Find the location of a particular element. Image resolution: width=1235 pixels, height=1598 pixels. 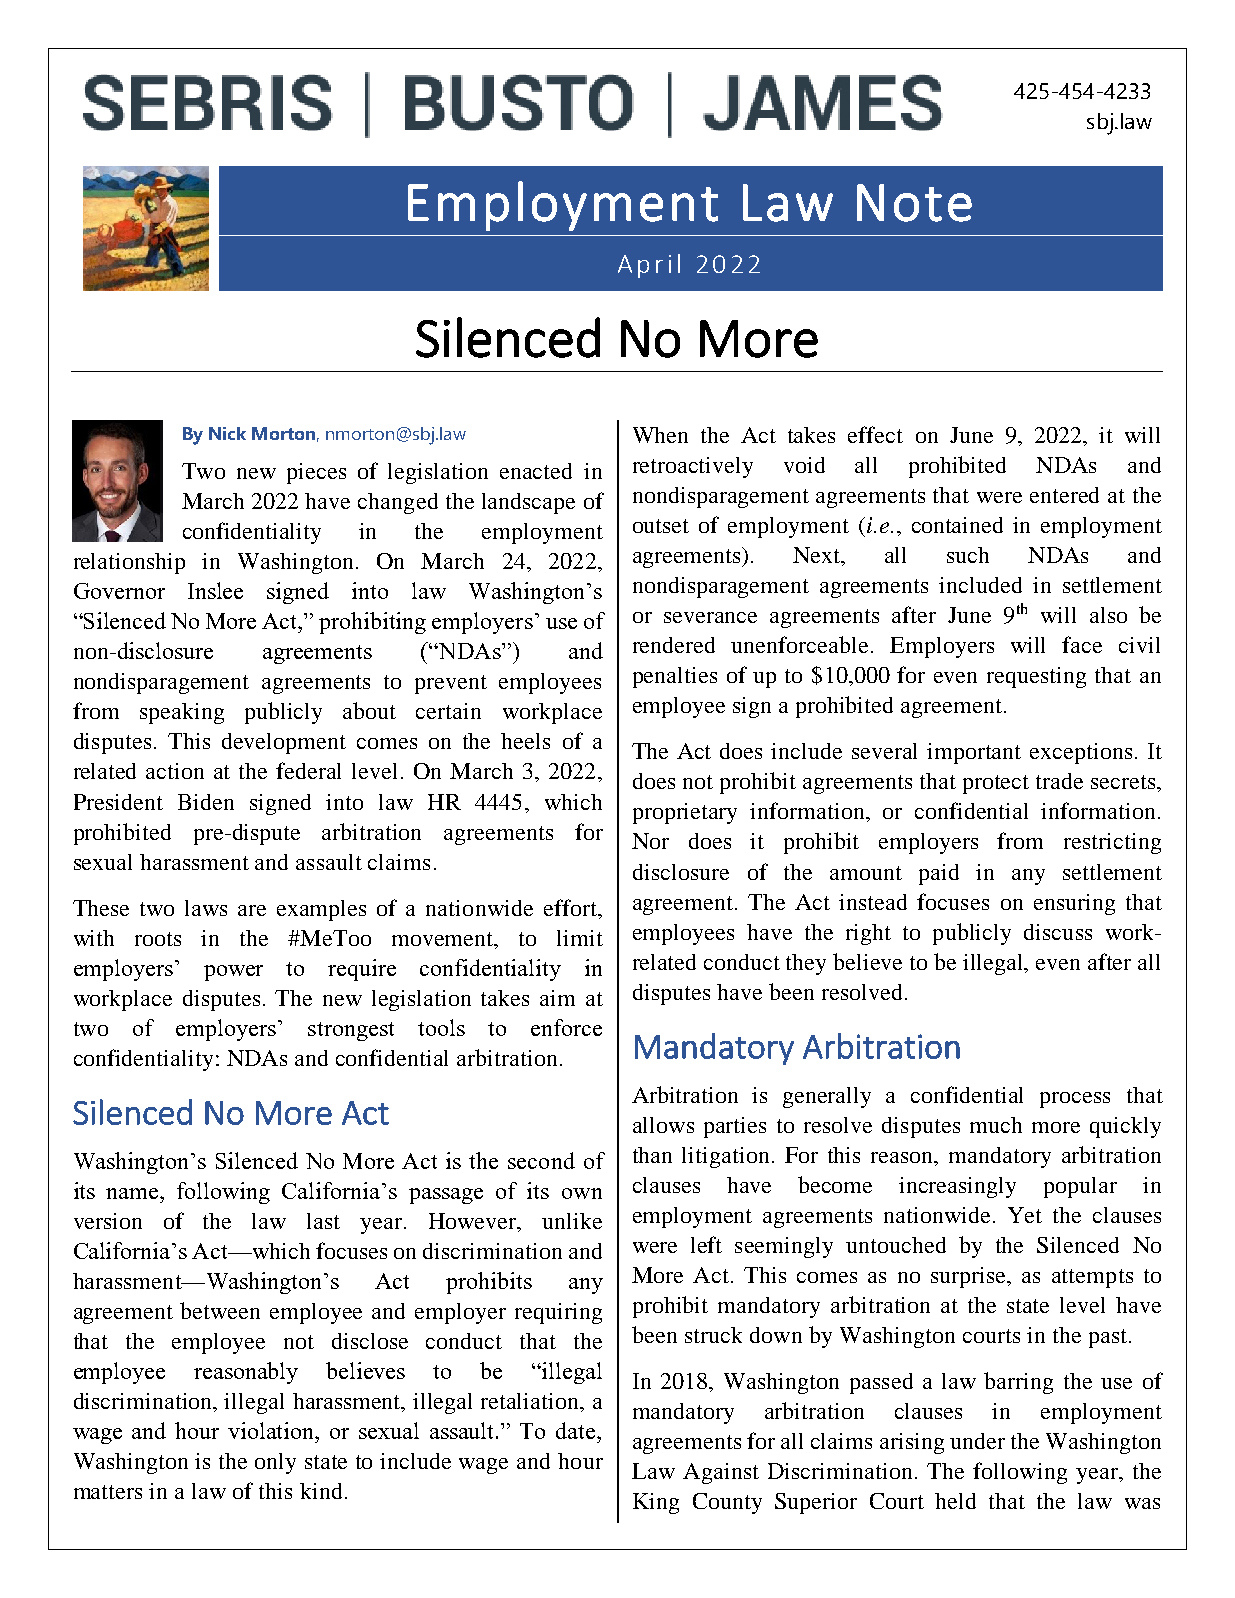

process is located at coordinates (1075, 1100).
